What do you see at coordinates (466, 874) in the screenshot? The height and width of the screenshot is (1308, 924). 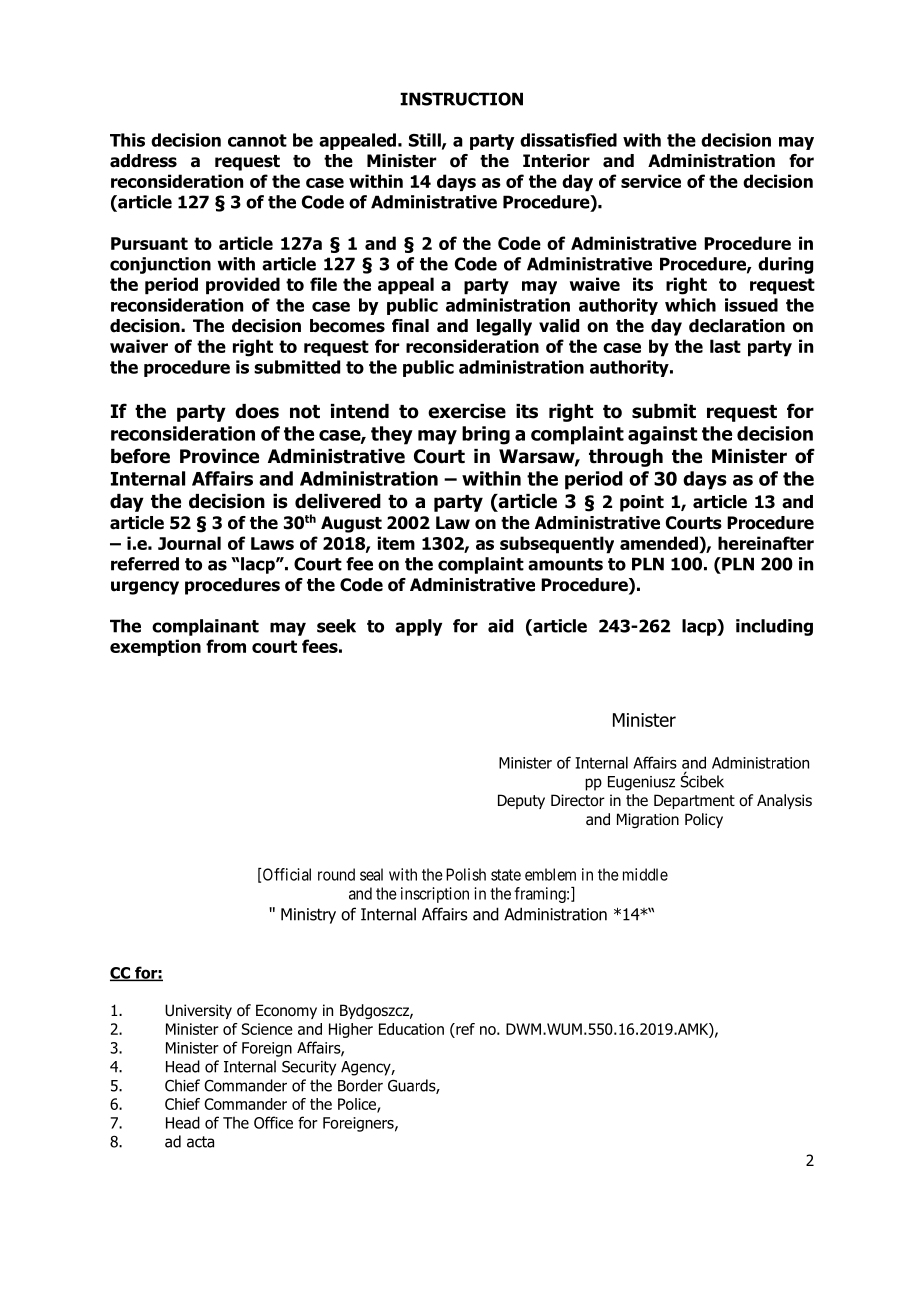 I see `Polish` at bounding box center [466, 874].
